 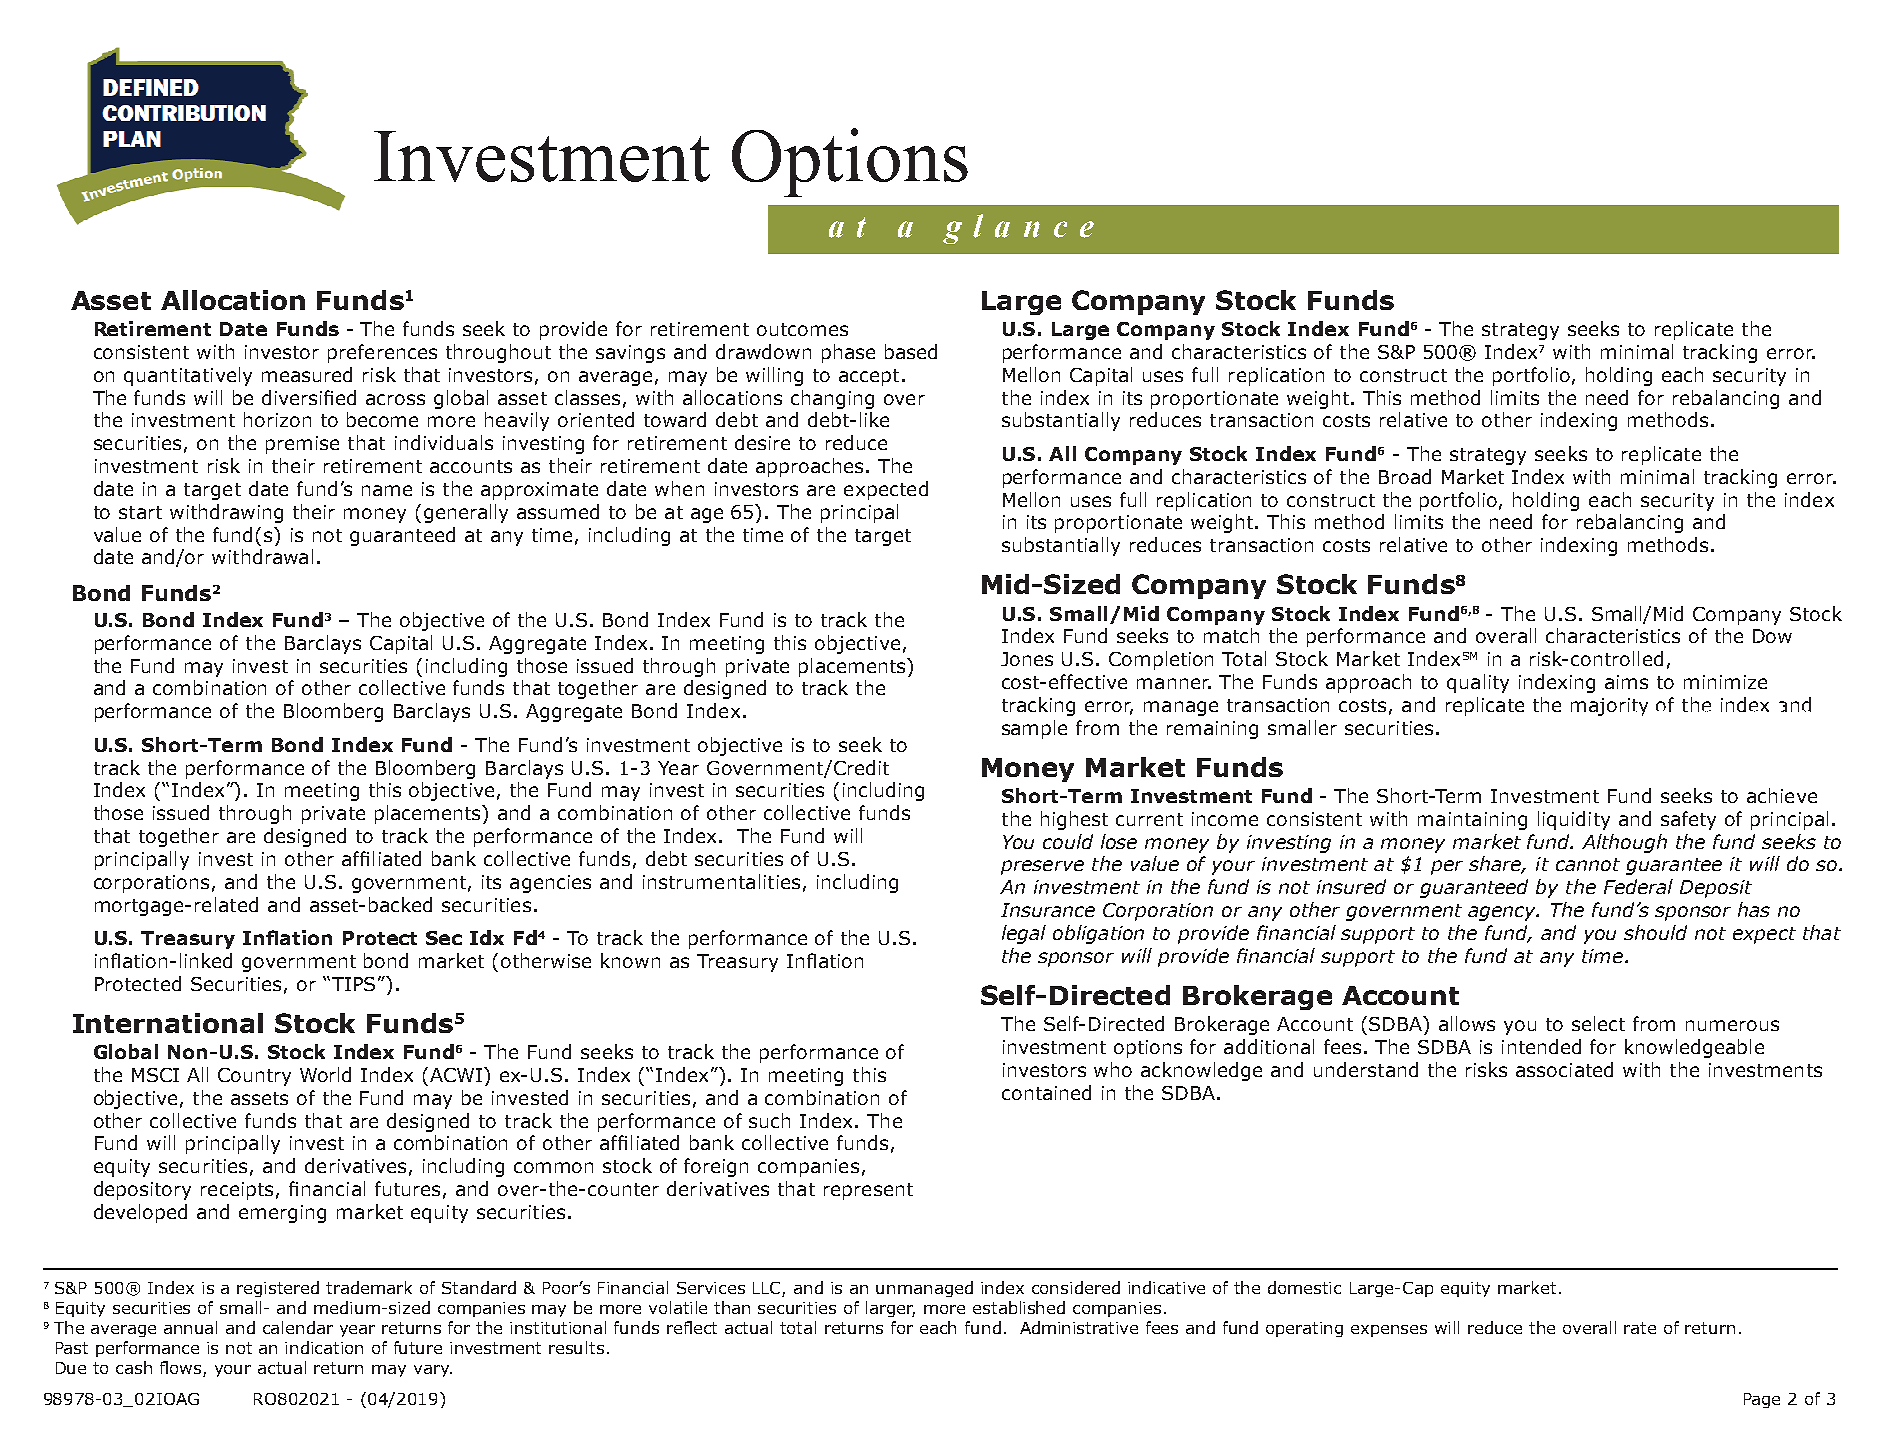 I want to click on measured, so click(x=307, y=374).
